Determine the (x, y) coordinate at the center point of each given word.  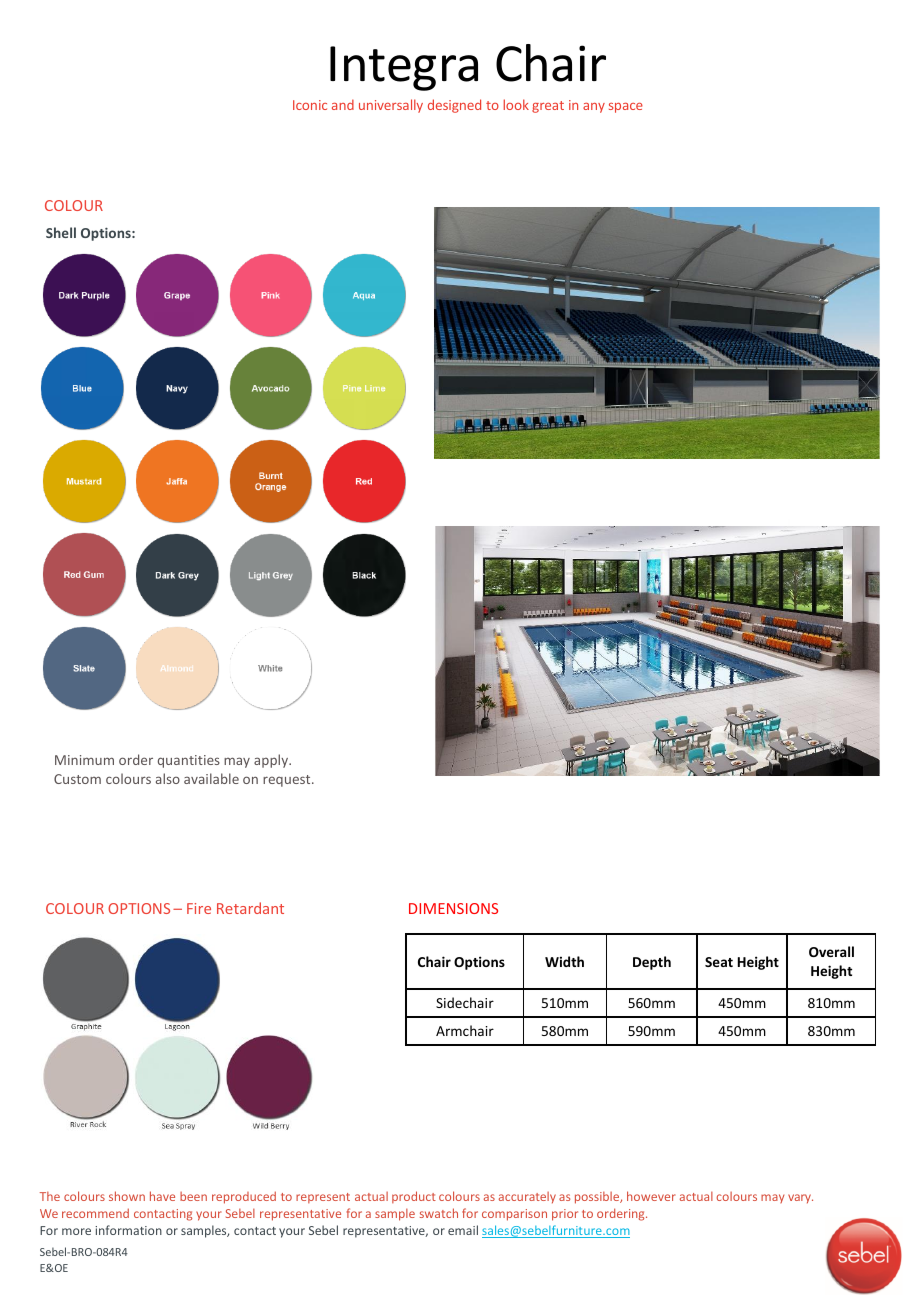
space (626, 108)
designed (454, 106)
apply (272, 761)
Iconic (310, 105)
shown (127, 1196)
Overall (831, 951)
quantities (189, 761)
